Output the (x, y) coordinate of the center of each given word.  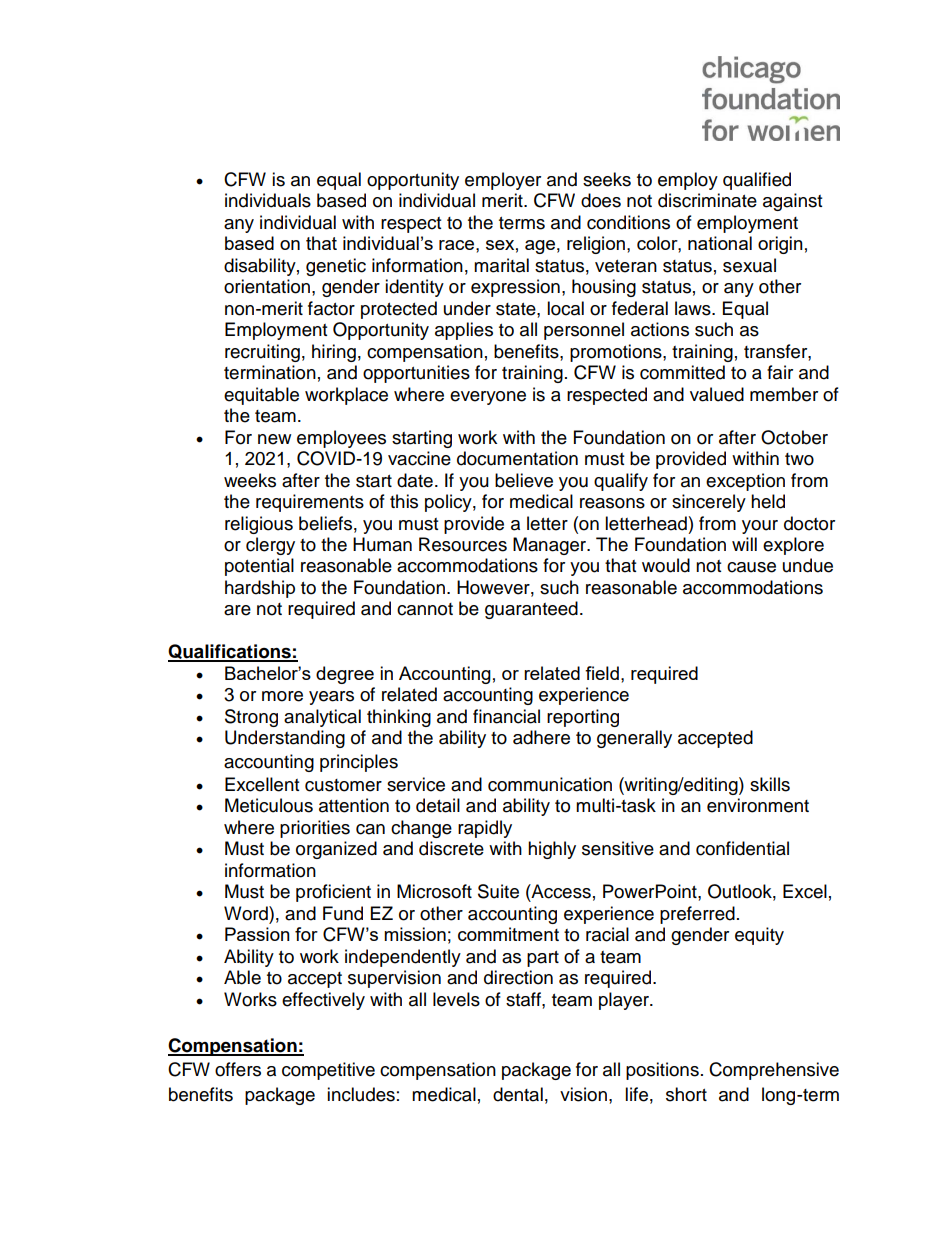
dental (518, 1094)
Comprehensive (774, 1071)
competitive (328, 1071)
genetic (336, 267)
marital (501, 265)
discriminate (707, 200)
